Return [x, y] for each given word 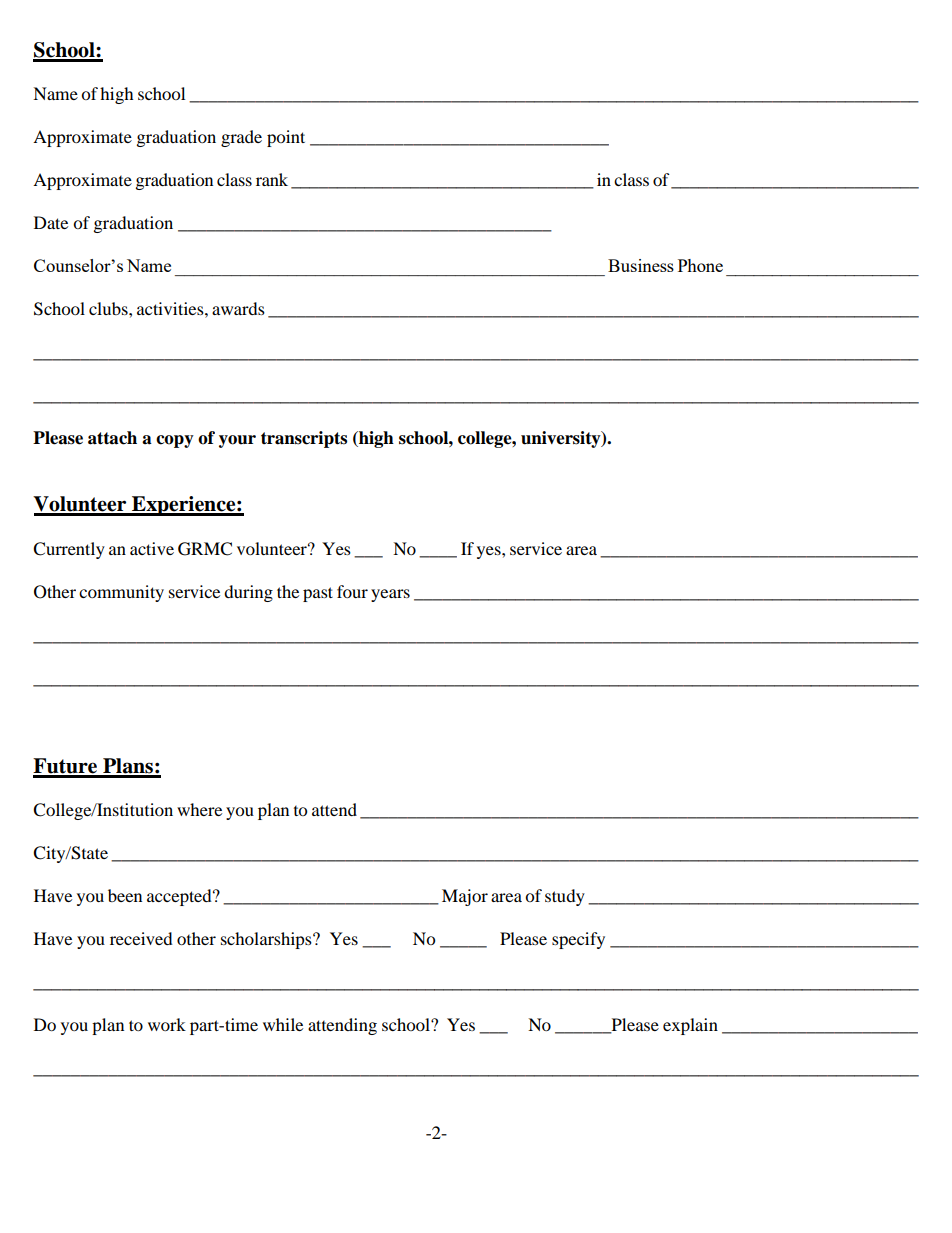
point [286, 138]
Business [641, 265]
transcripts [304, 439]
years [390, 595]
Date [51, 222]
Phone [700, 265]
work [167, 1024]
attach [112, 438]
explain [690, 1026]
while [283, 1024]
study [565, 897]
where [199, 809]
